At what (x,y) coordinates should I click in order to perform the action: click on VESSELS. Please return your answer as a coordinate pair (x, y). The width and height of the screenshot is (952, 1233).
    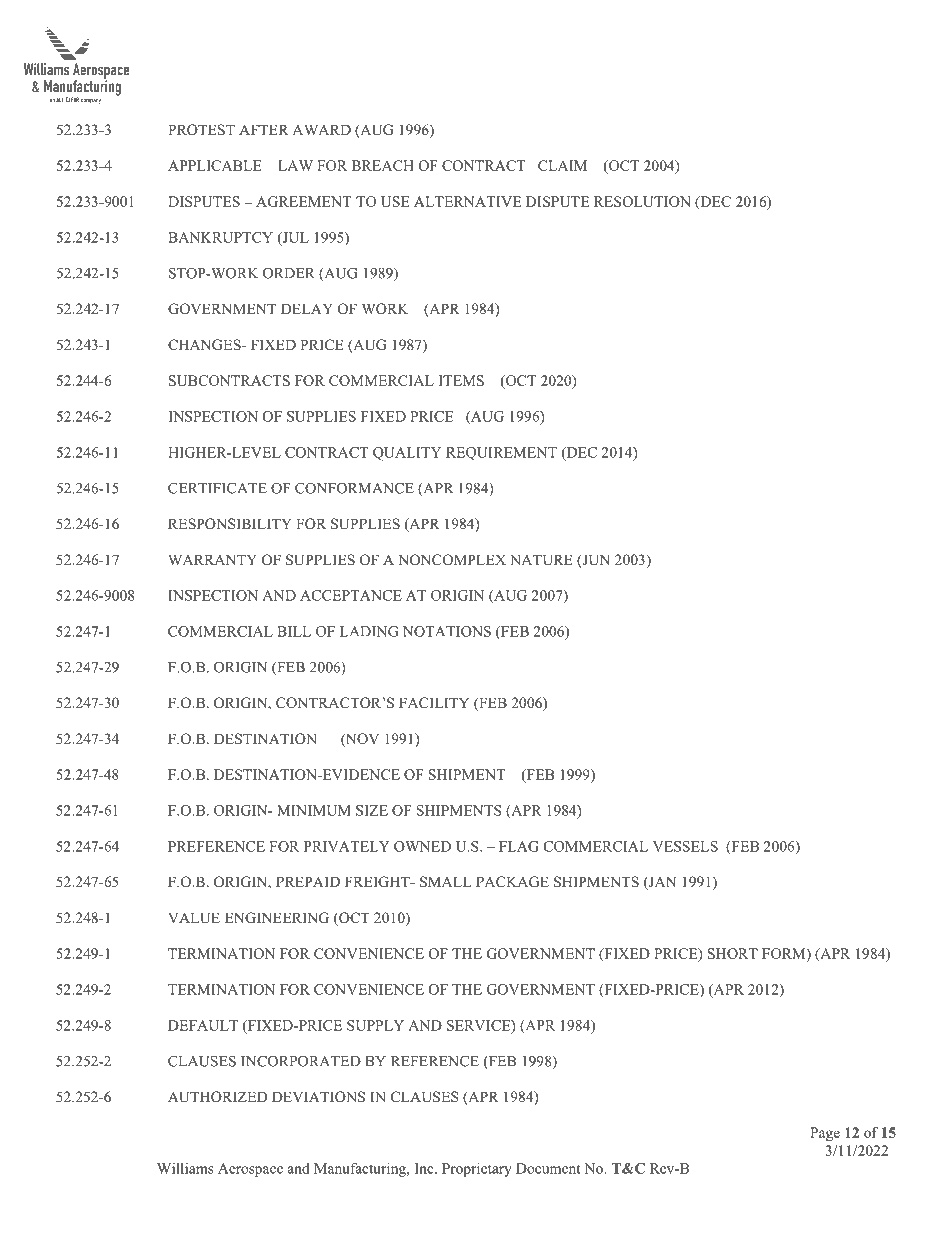
    Looking at the image, I should click on (685, 846).
